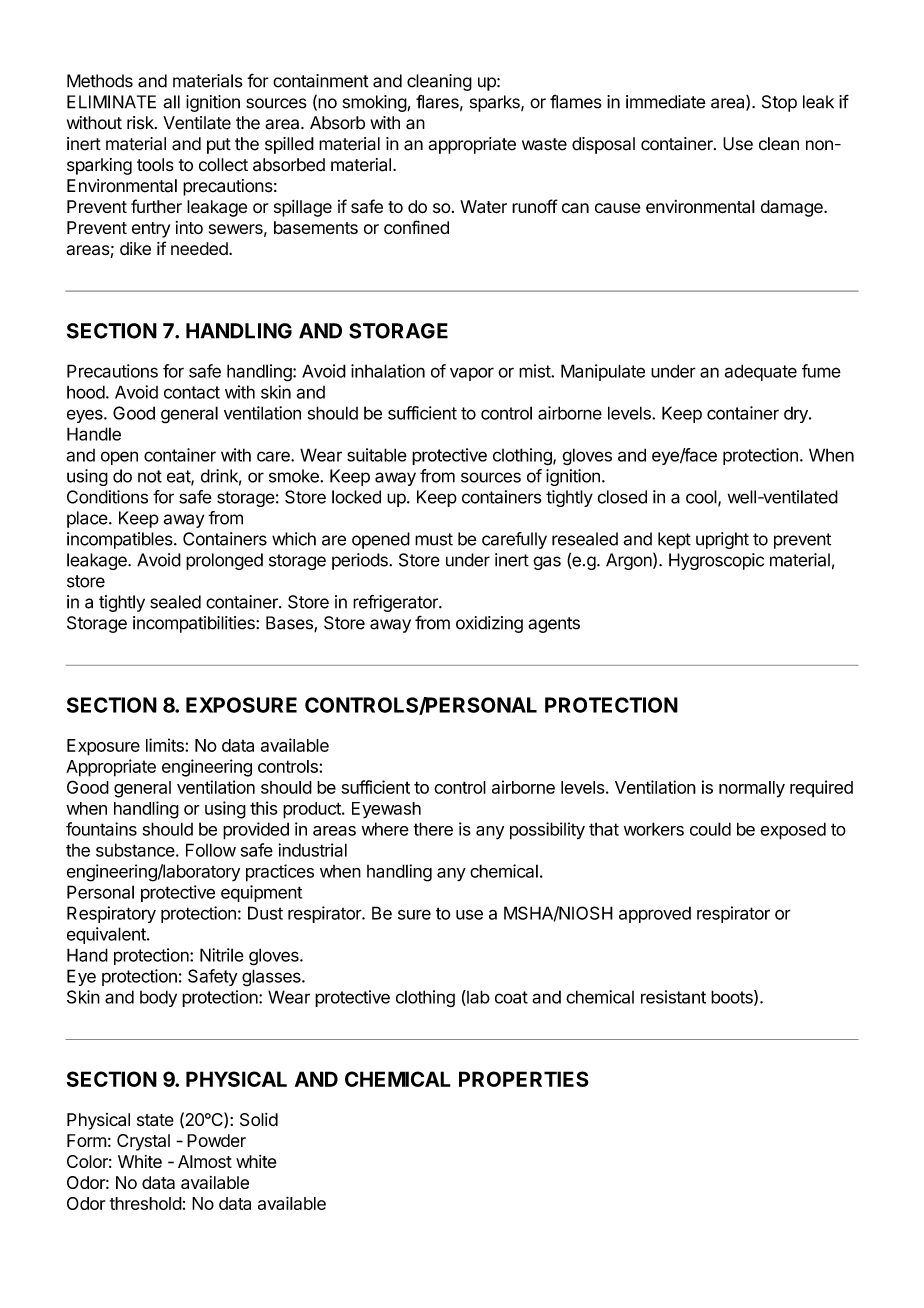  I want to click on could, so click(710, 829).
